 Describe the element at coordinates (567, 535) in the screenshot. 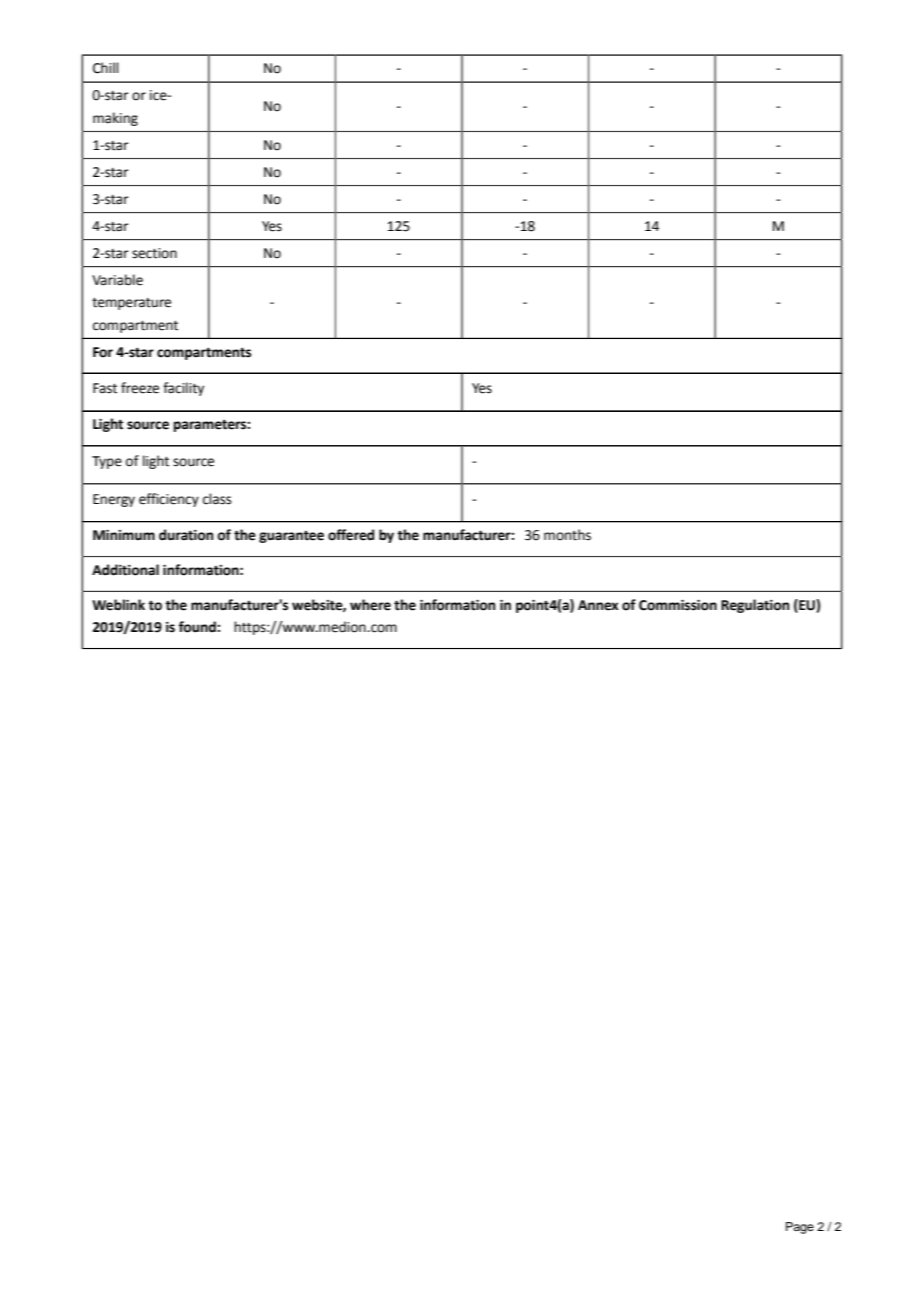

I see `months` at that location.
